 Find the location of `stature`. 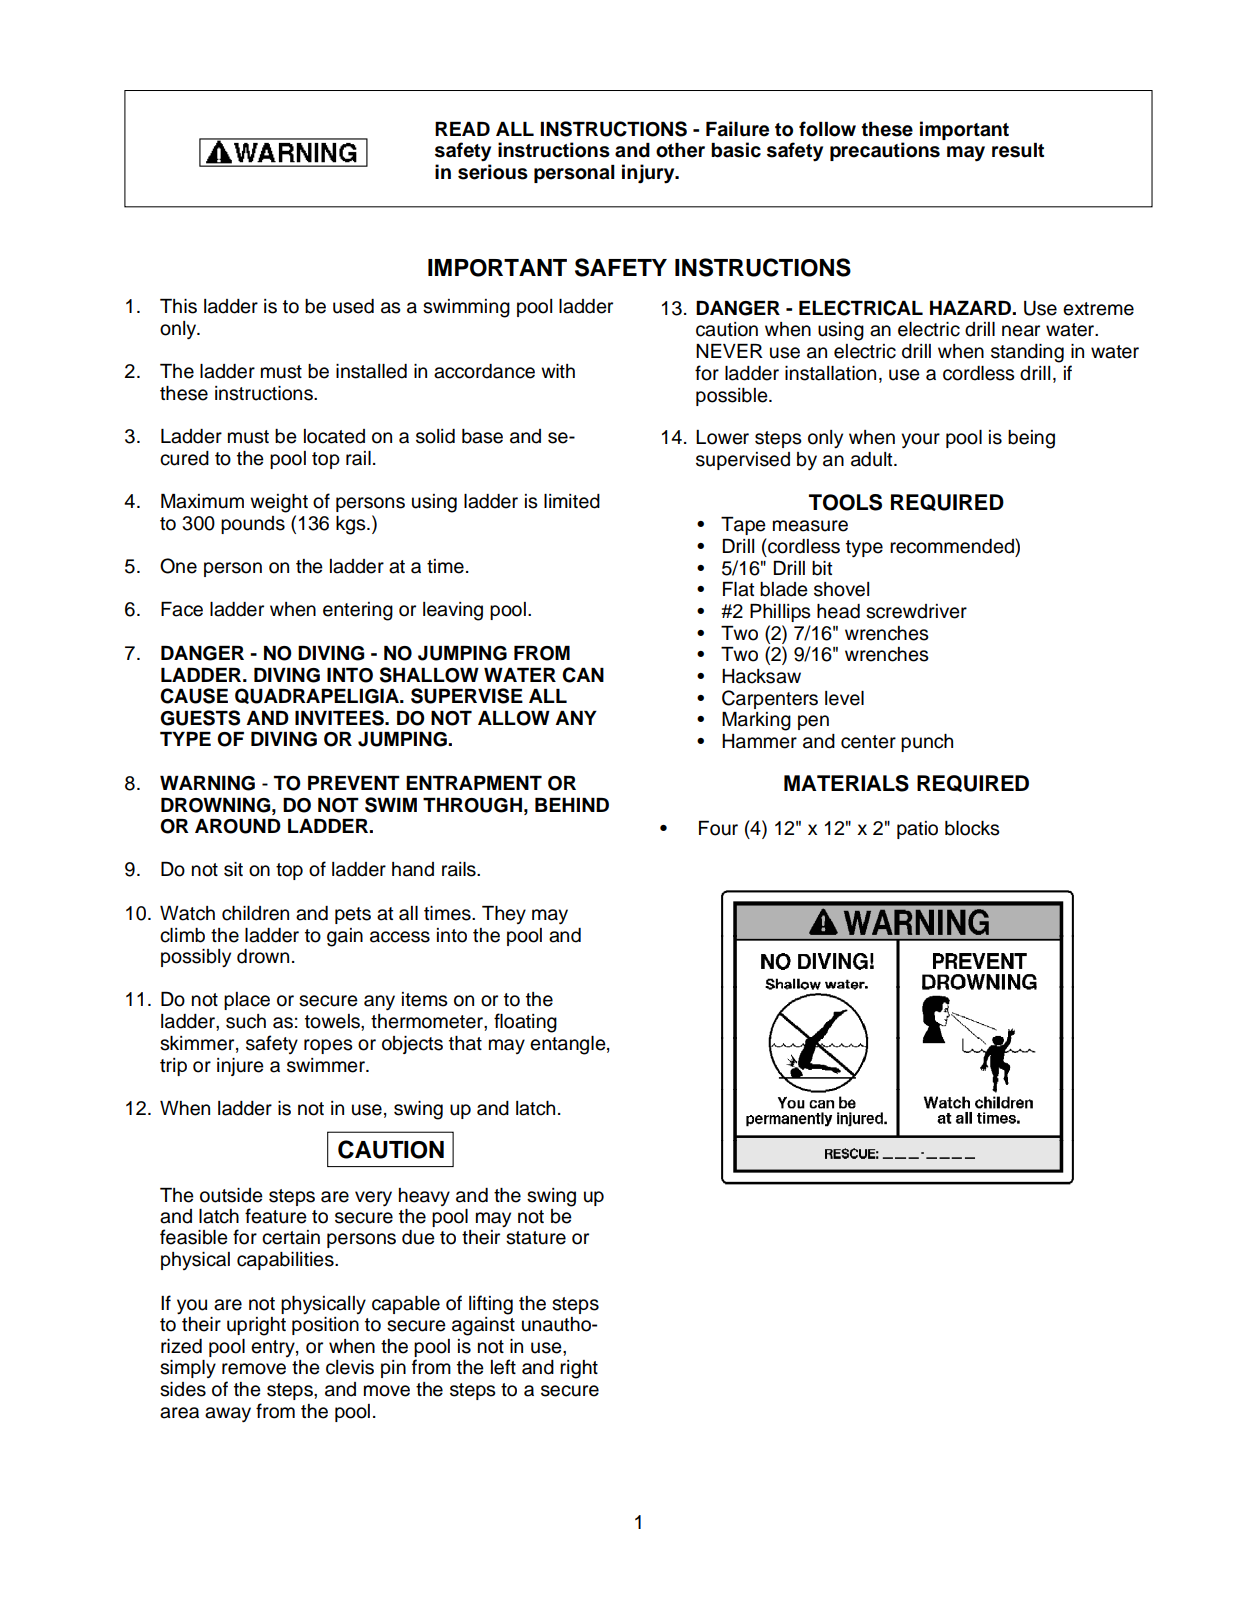

stature is located at coordinates (536, 1238).
